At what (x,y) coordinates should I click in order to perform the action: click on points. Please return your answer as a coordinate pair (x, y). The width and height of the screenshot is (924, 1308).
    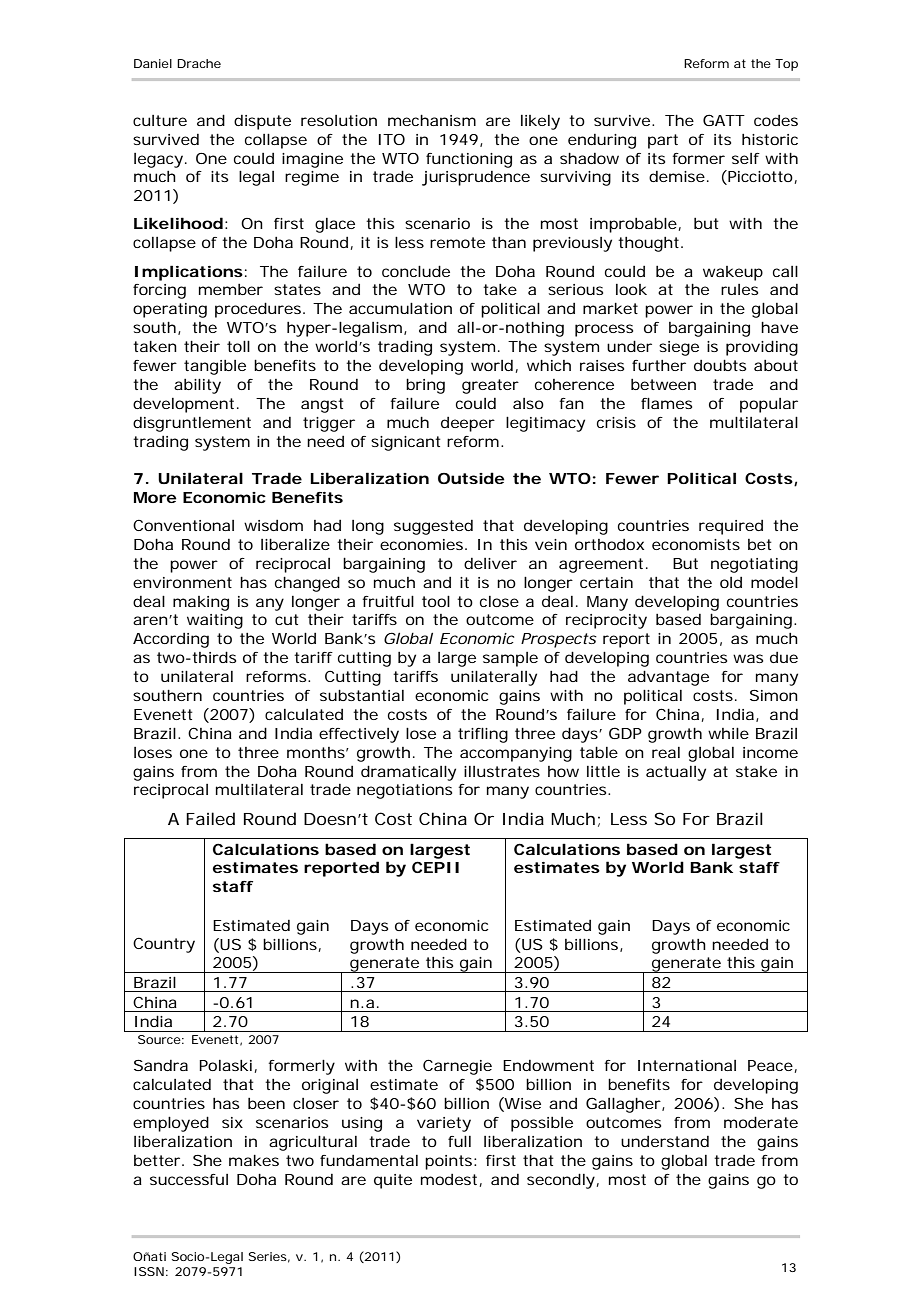
    Looking at the image, I should click on (450, 1162).
